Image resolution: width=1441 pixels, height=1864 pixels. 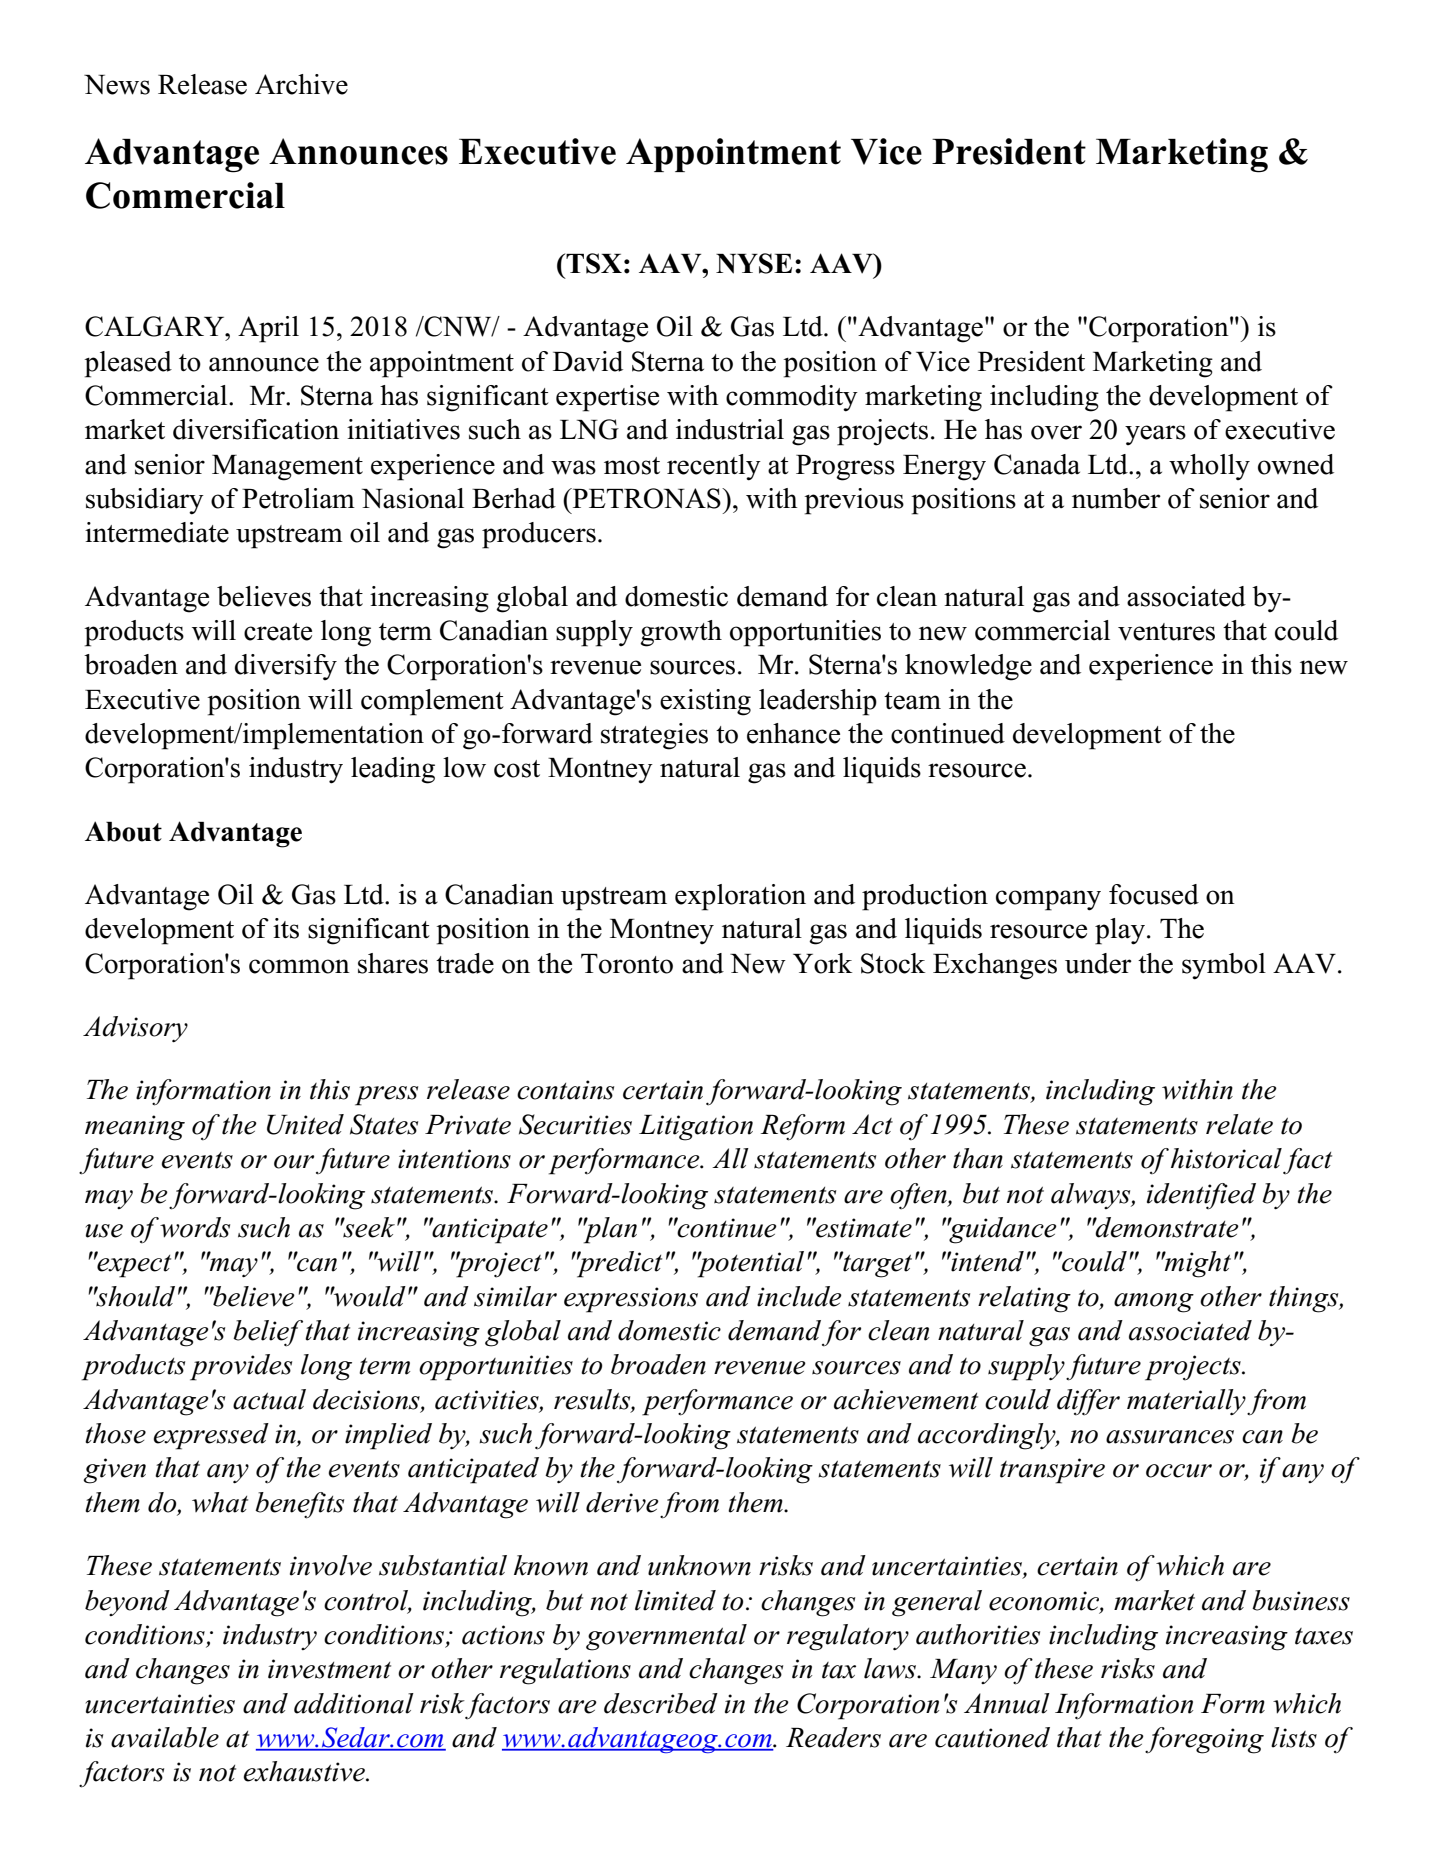 I want to click on NYSE, so click(x=754, y=263).
